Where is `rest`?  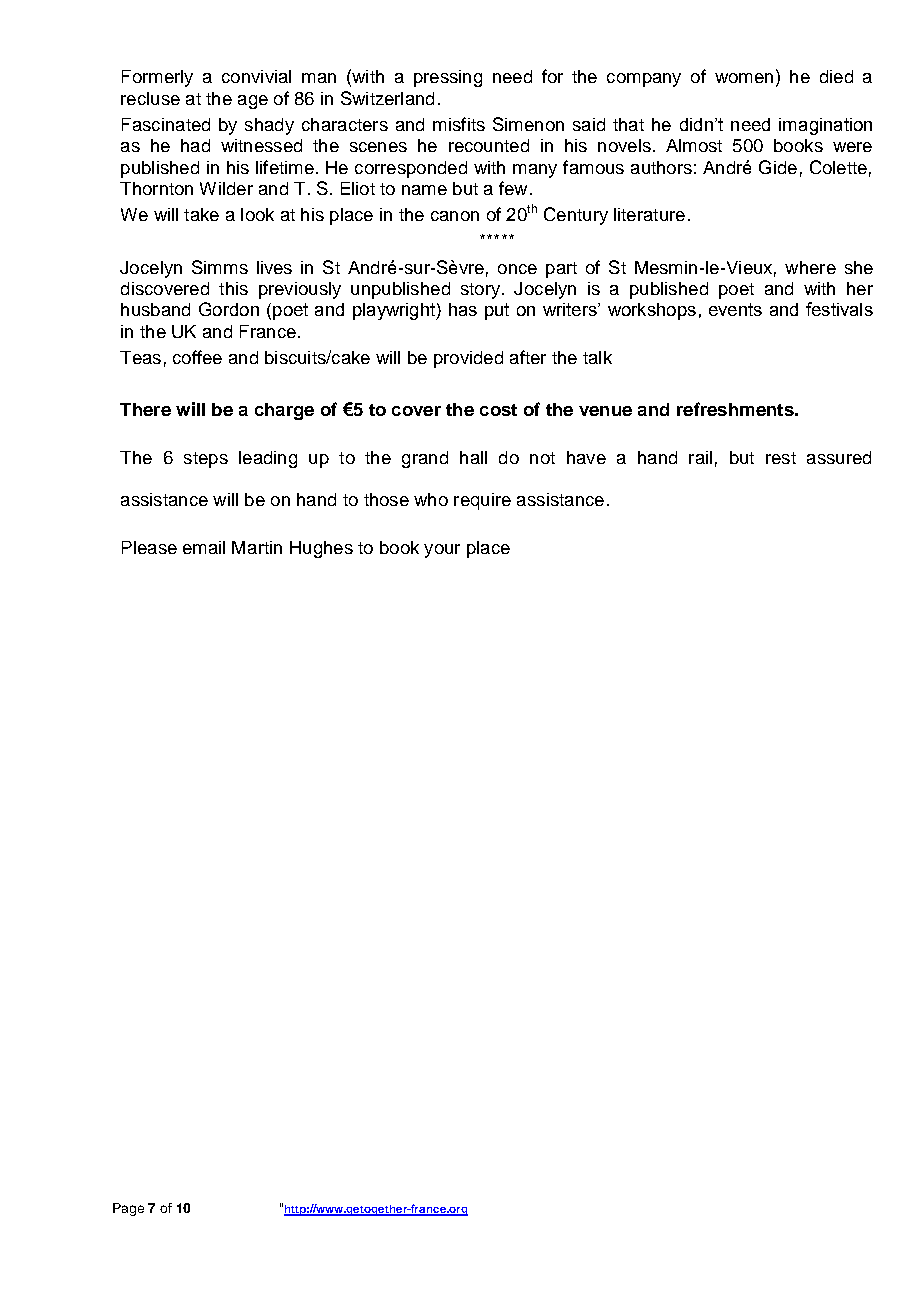
rest is located at coordinates (781, 458).
